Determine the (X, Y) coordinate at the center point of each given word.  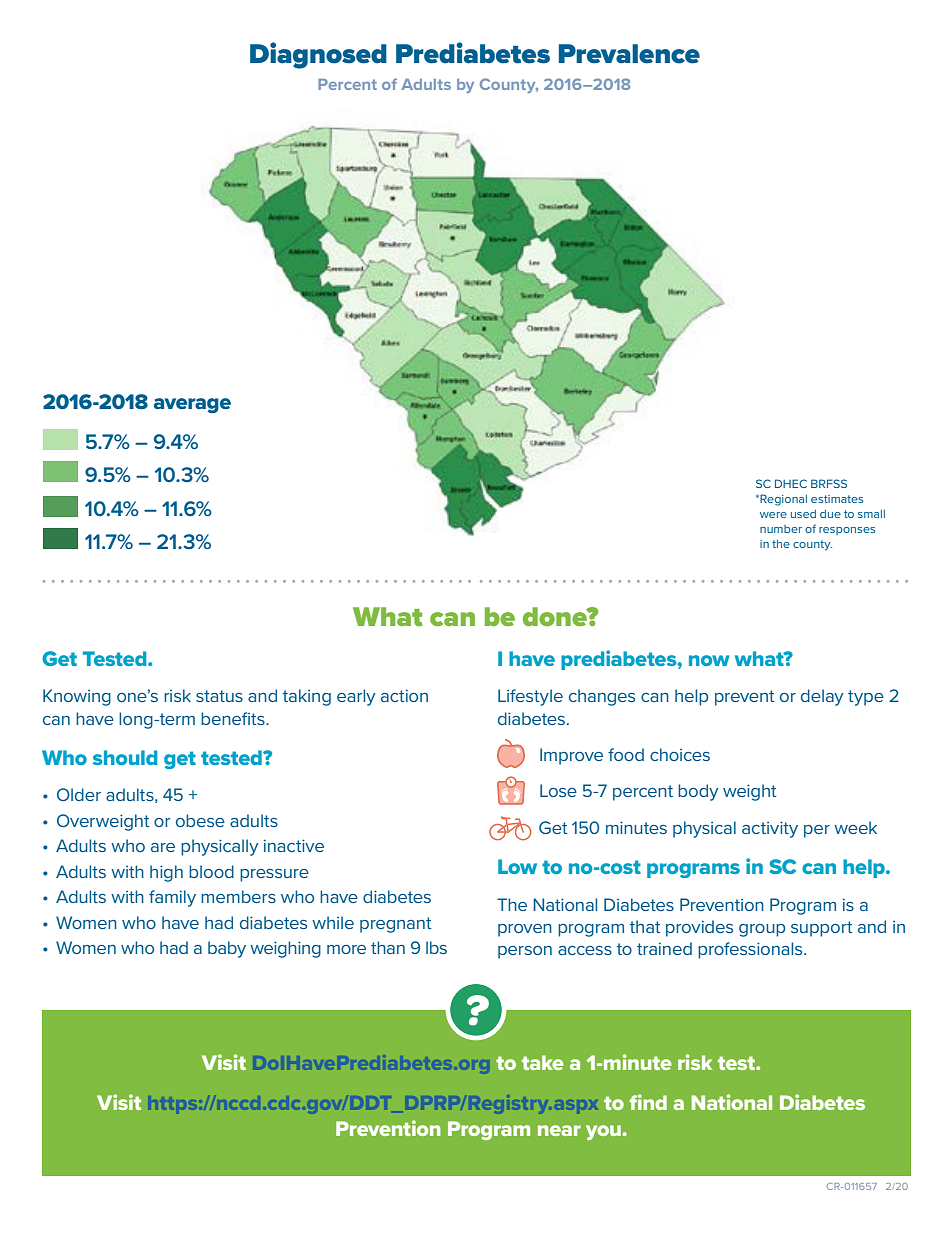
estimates (837, 499)
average (192, 405)
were (773, 515)
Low (517, 866)
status (219, 696)
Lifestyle (530, 697)
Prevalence (629, 54)
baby (227, 949)
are (163, 847)
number (781, 529)
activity (770, 829)
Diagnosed (318, 55)
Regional (782, 500)
